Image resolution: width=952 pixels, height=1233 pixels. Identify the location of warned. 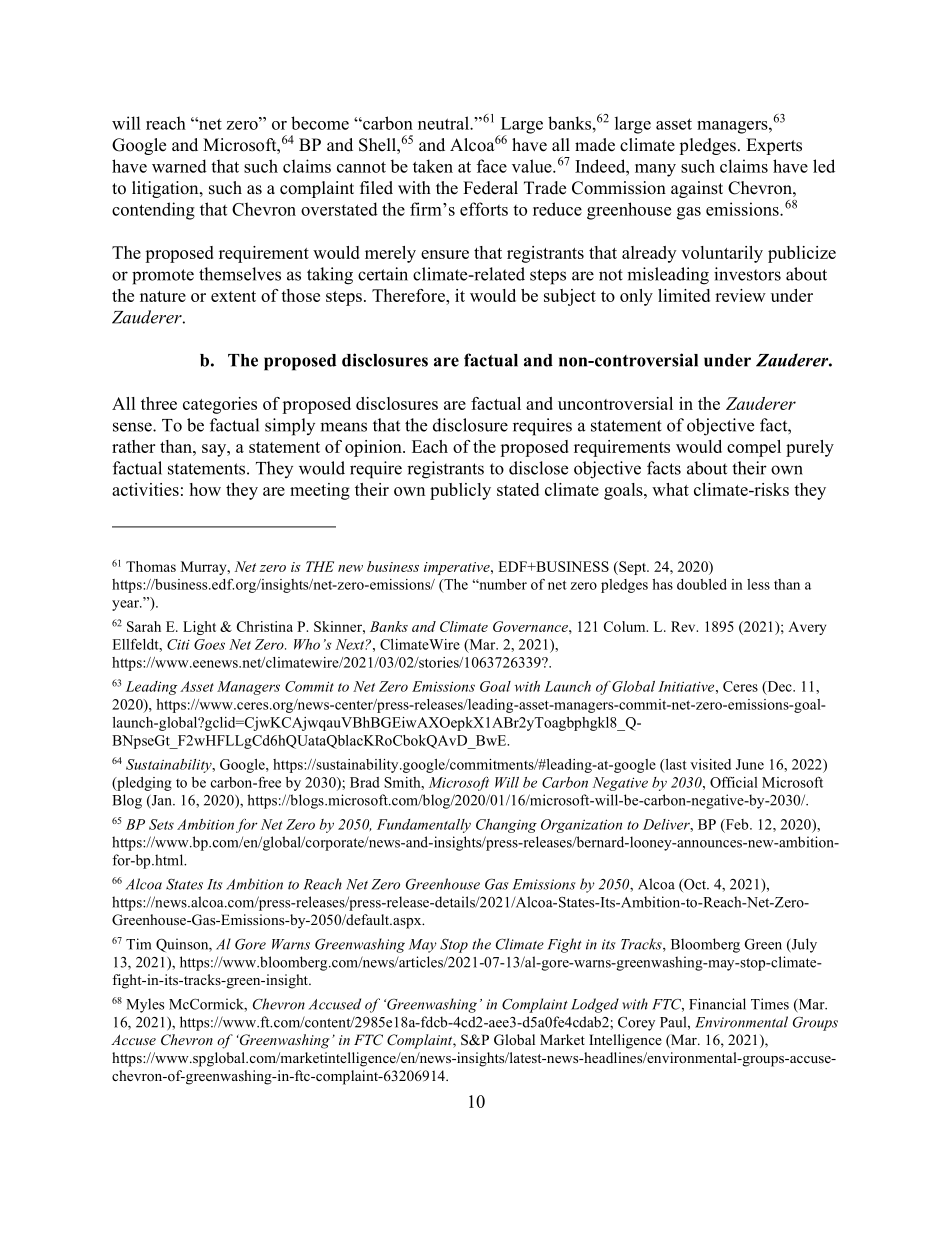
(179, 166).
